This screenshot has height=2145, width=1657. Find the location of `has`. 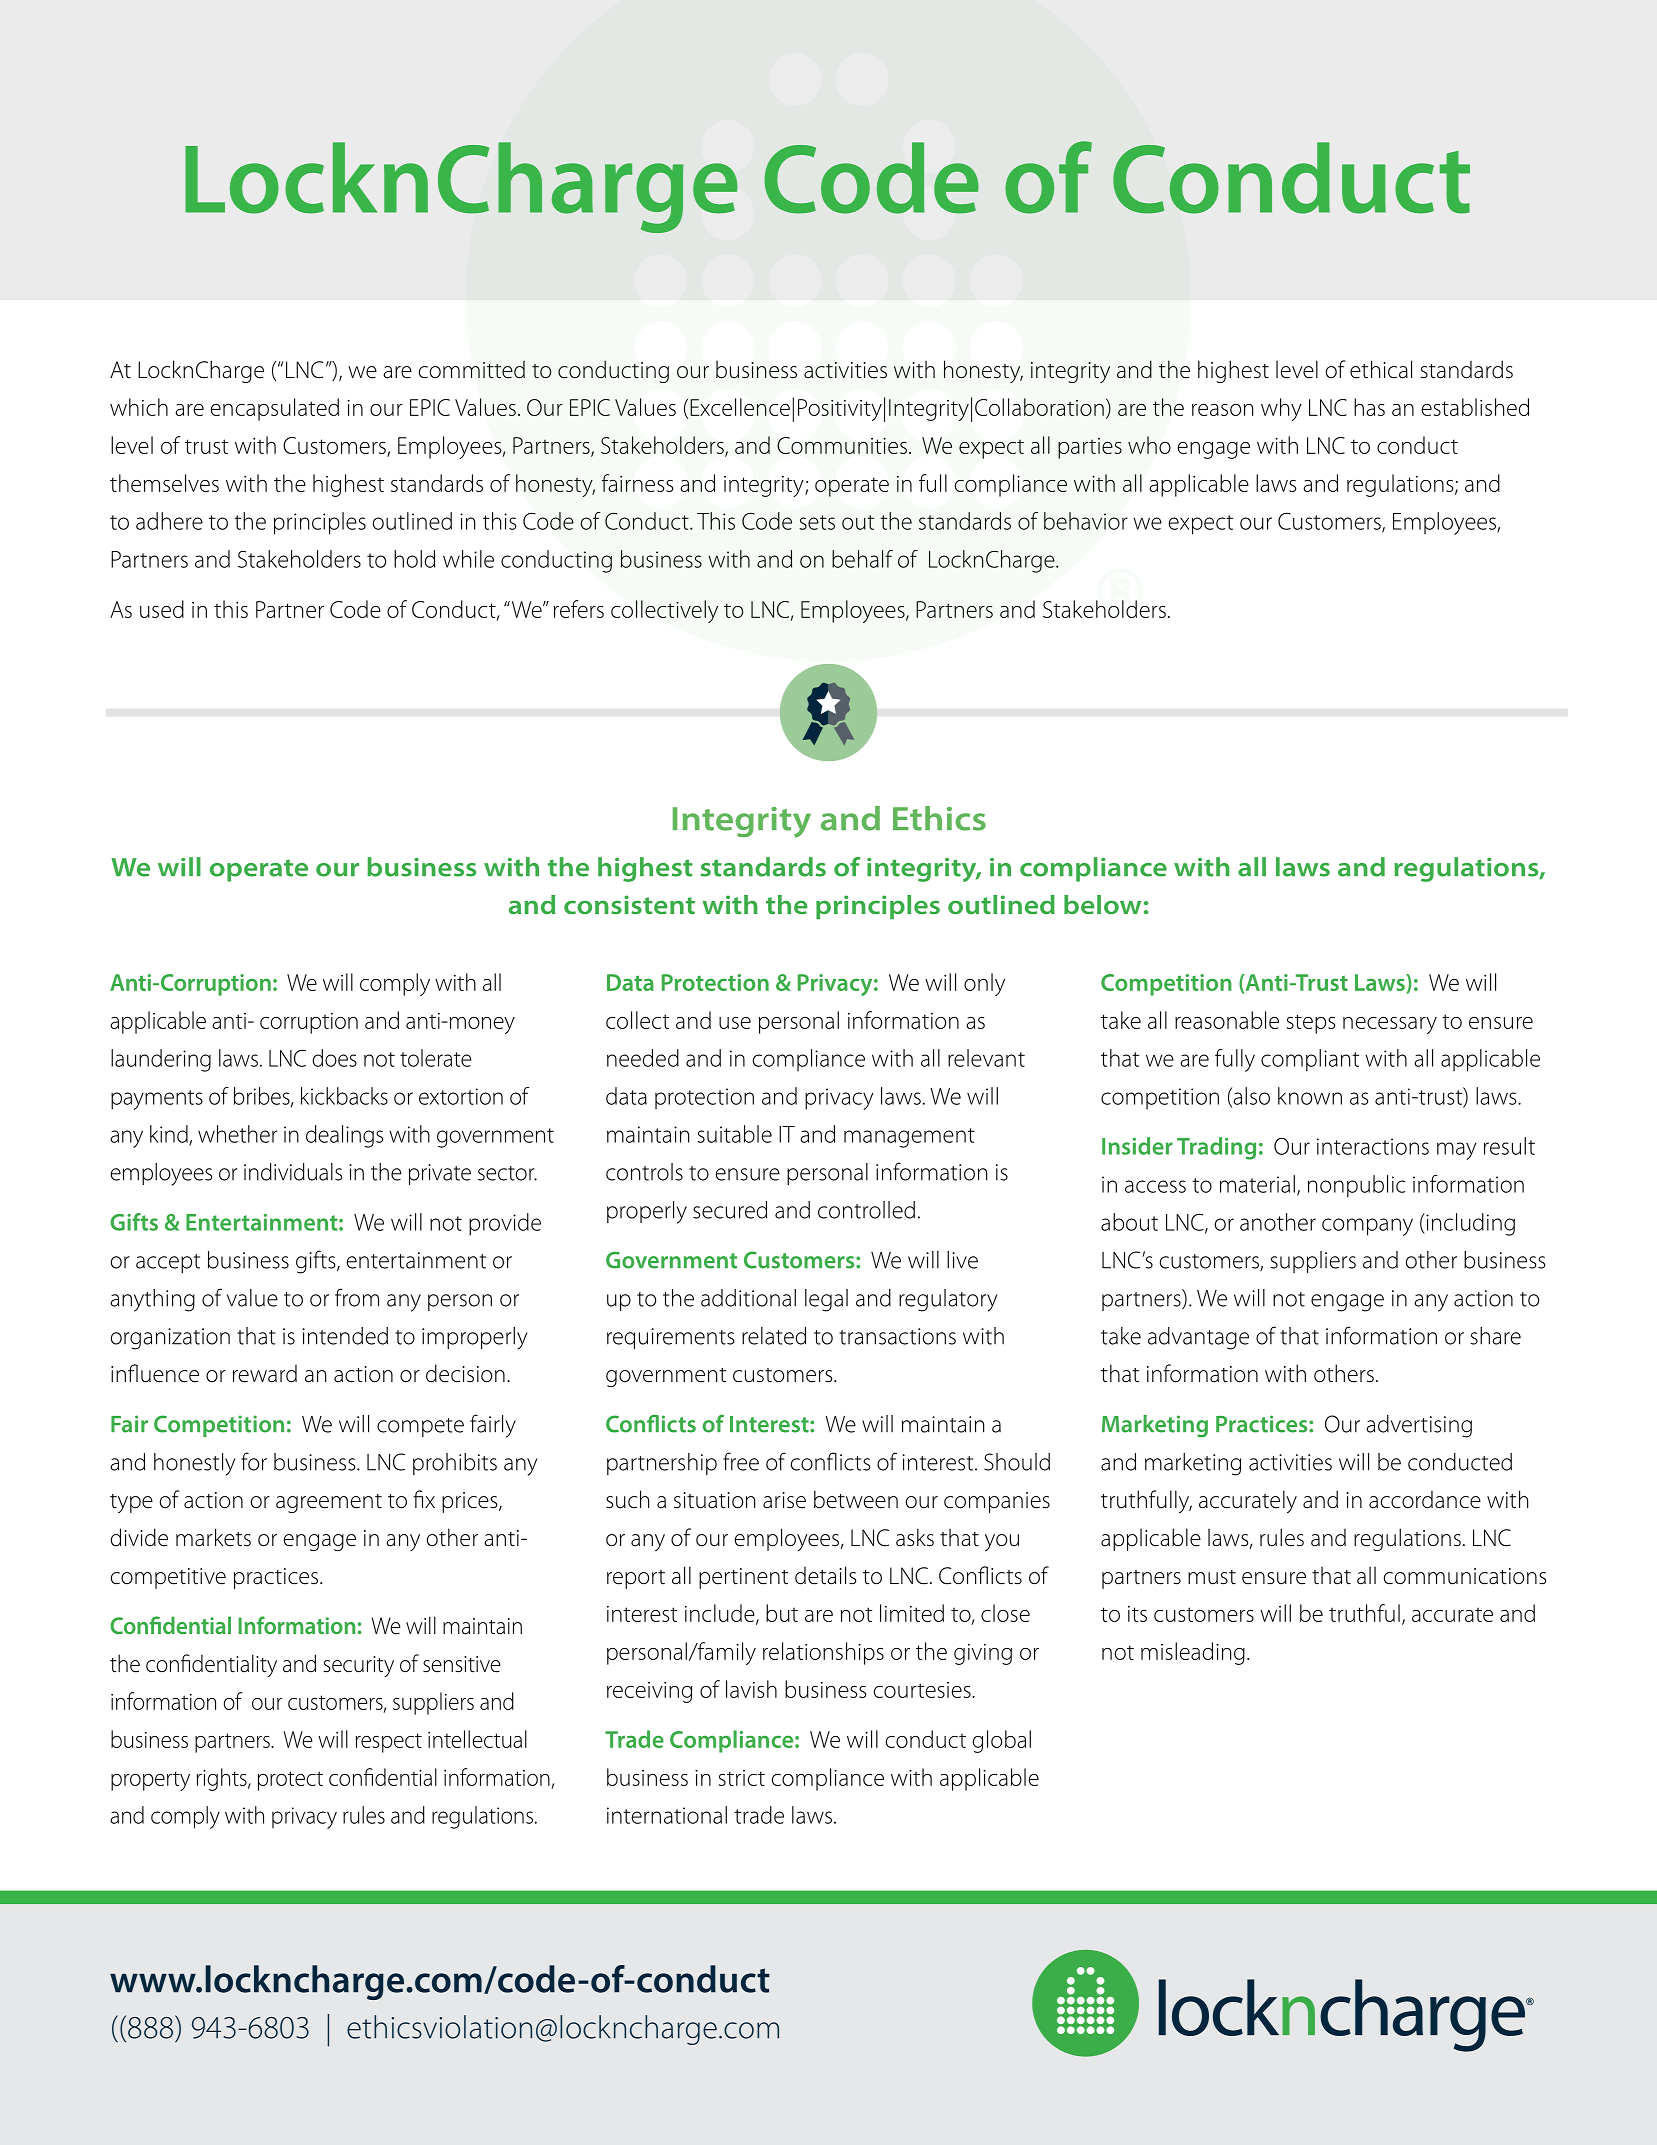

has is located at coordinates (1369, 407).
